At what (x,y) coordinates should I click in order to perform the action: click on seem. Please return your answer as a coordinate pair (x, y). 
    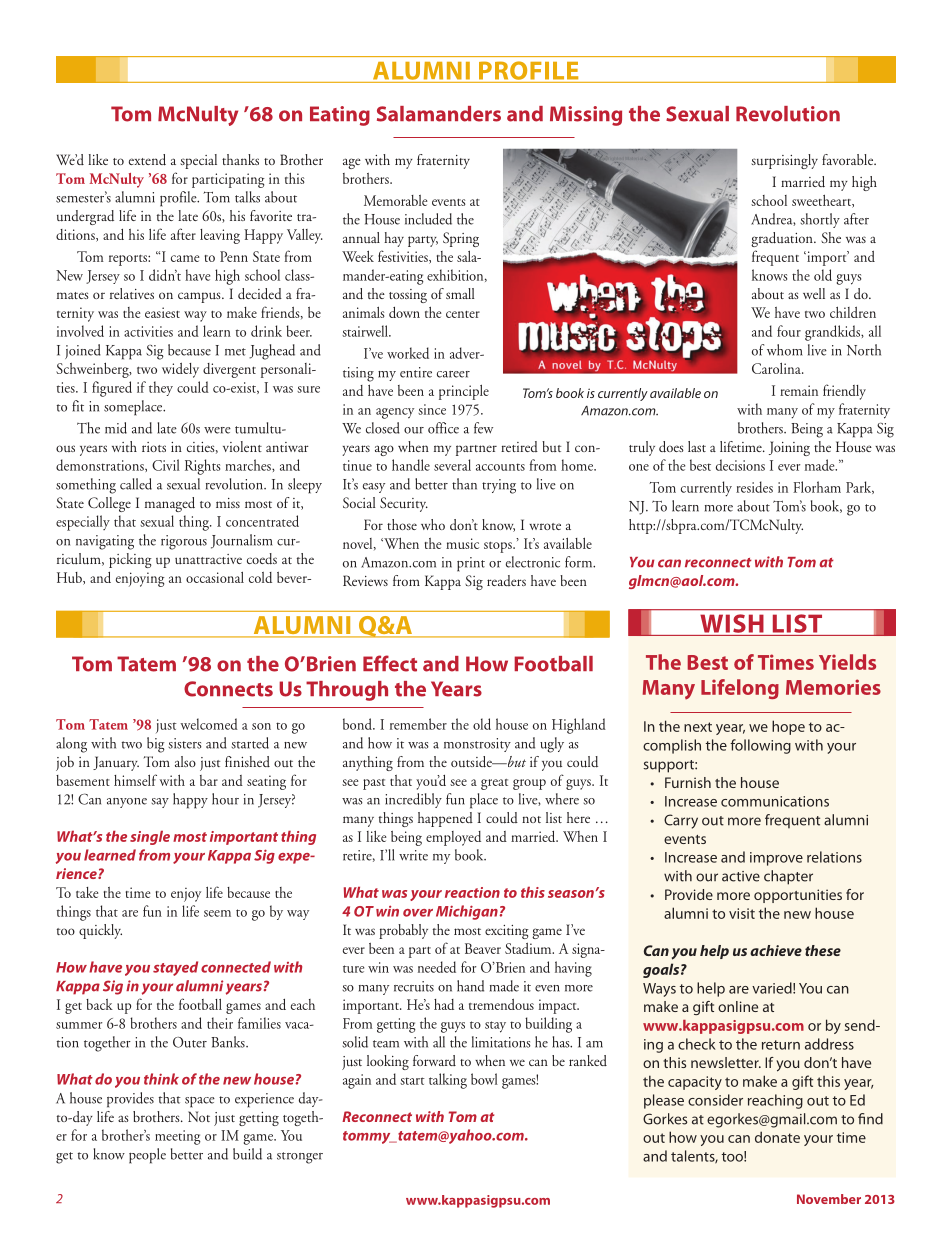
    Looking at the image, I should click on (217, 913).
